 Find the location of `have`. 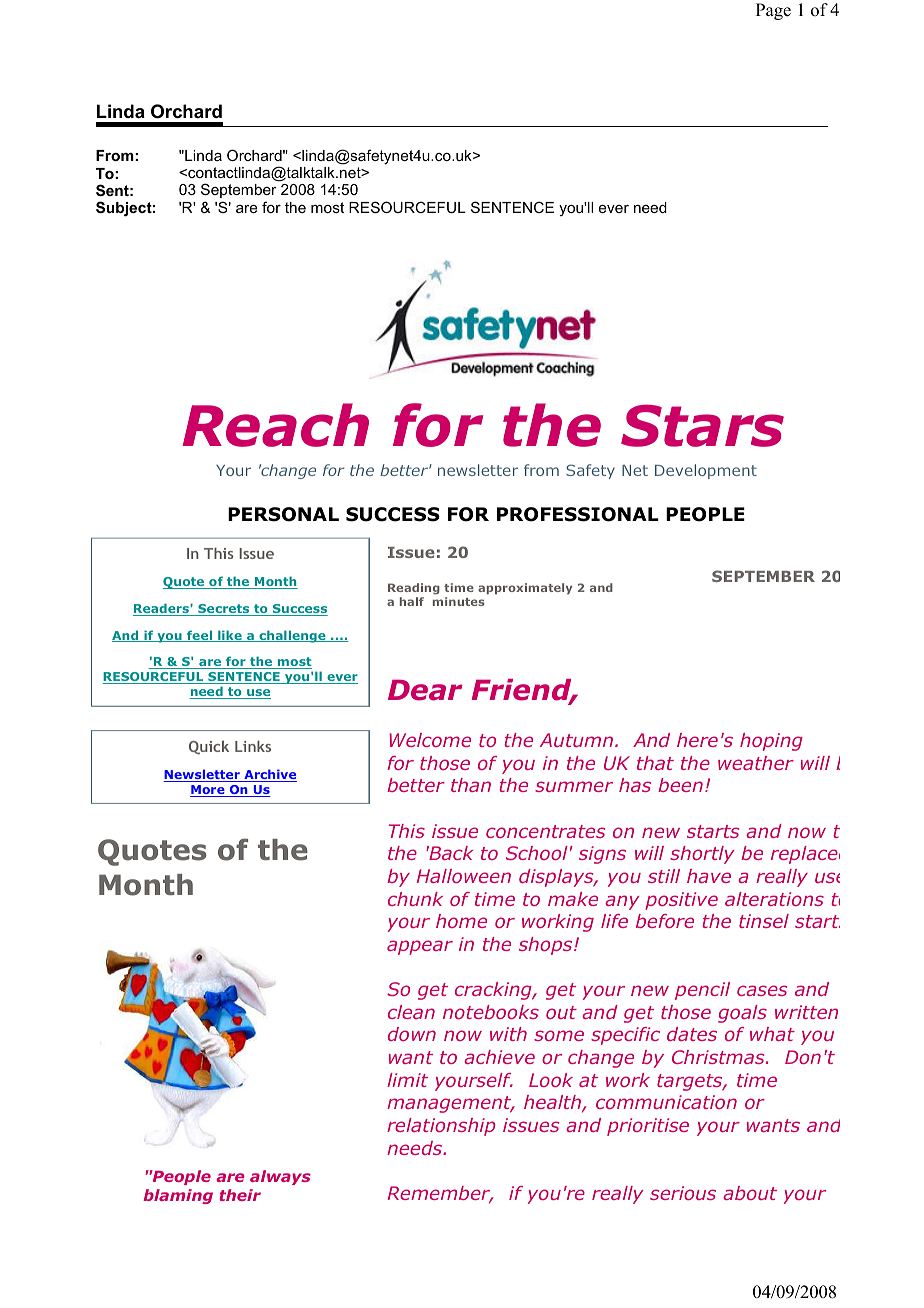

have is located at coordinates (709, 876).
